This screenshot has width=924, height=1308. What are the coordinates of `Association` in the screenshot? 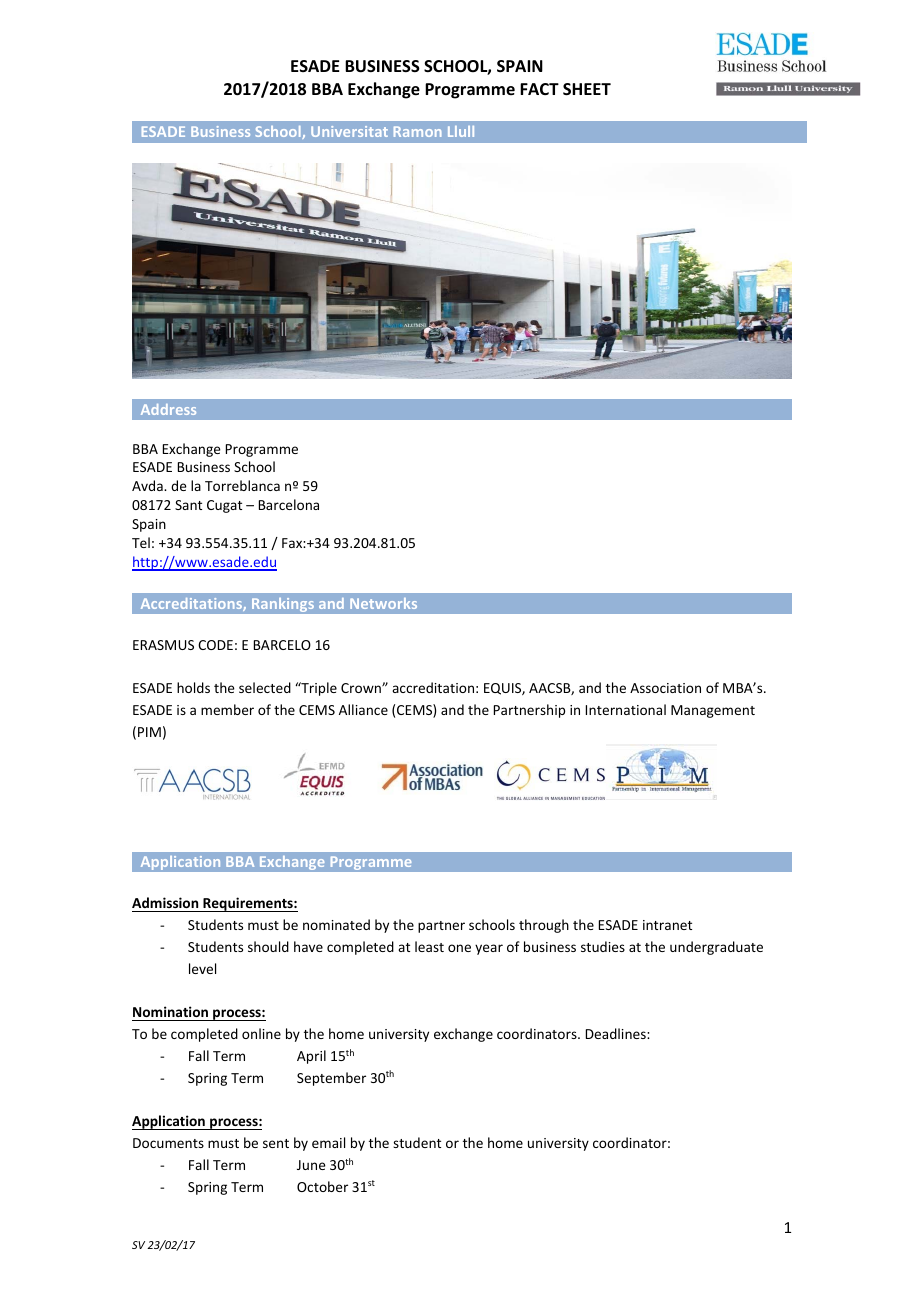 It's located at (665, 688).
